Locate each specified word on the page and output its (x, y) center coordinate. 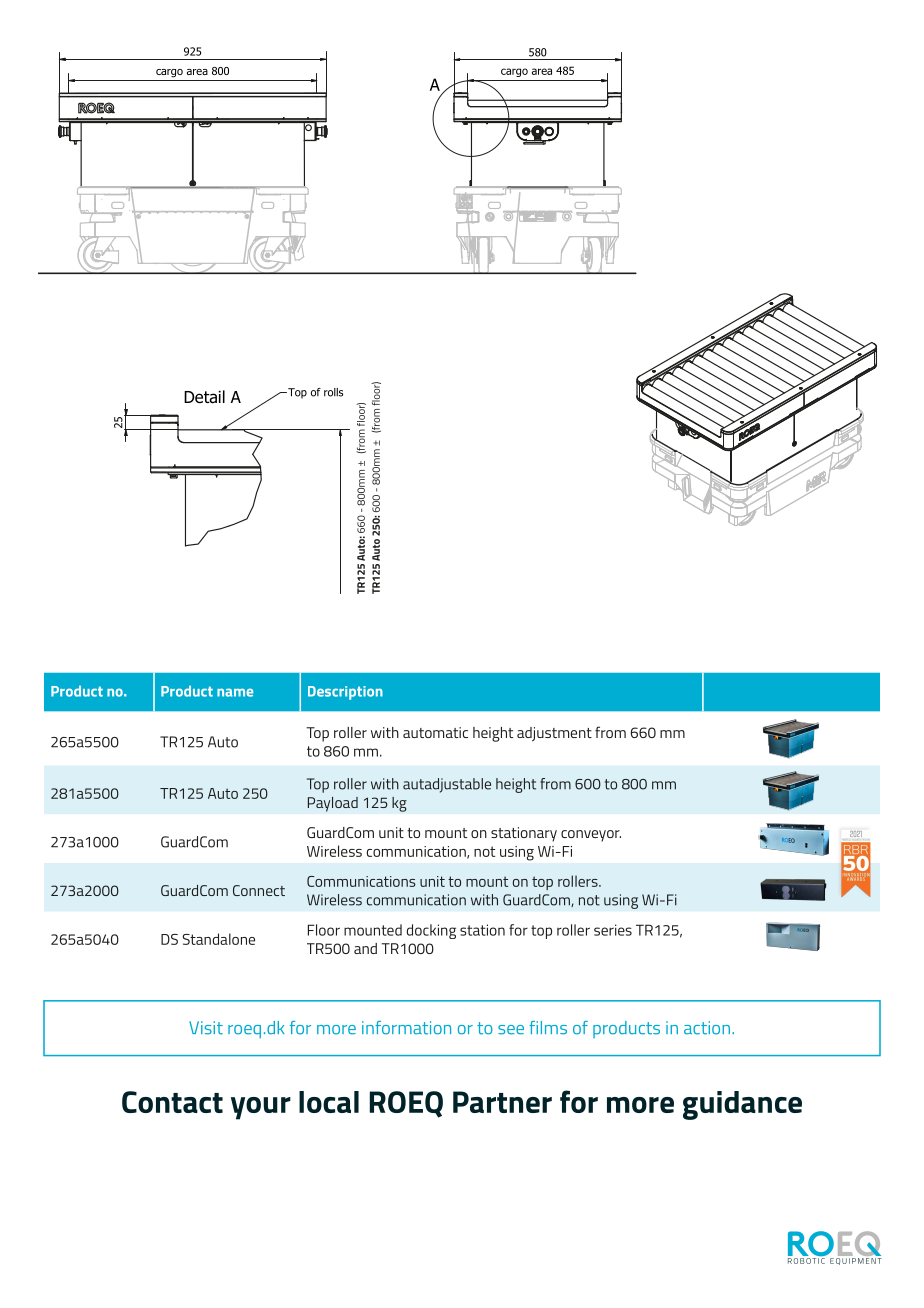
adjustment (554, 734)
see (511, 1030)
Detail (204, 397)
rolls (333, 392)
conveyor (591, 836)
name (235, 692)
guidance (742, 1105)
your (261, 1108)
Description (345, 693)
